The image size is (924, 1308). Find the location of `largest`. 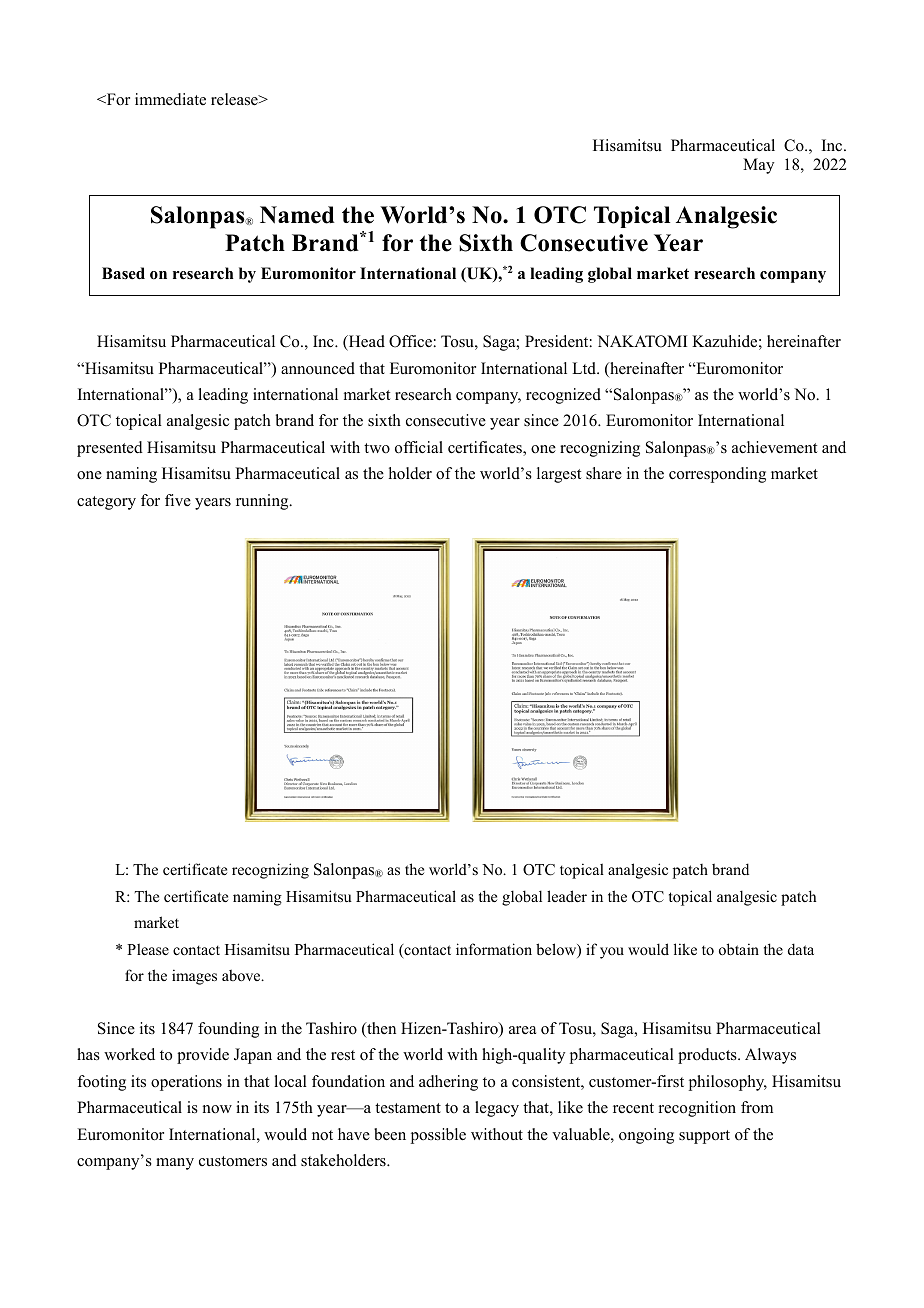

largest is located at coordinates (559, 475).
